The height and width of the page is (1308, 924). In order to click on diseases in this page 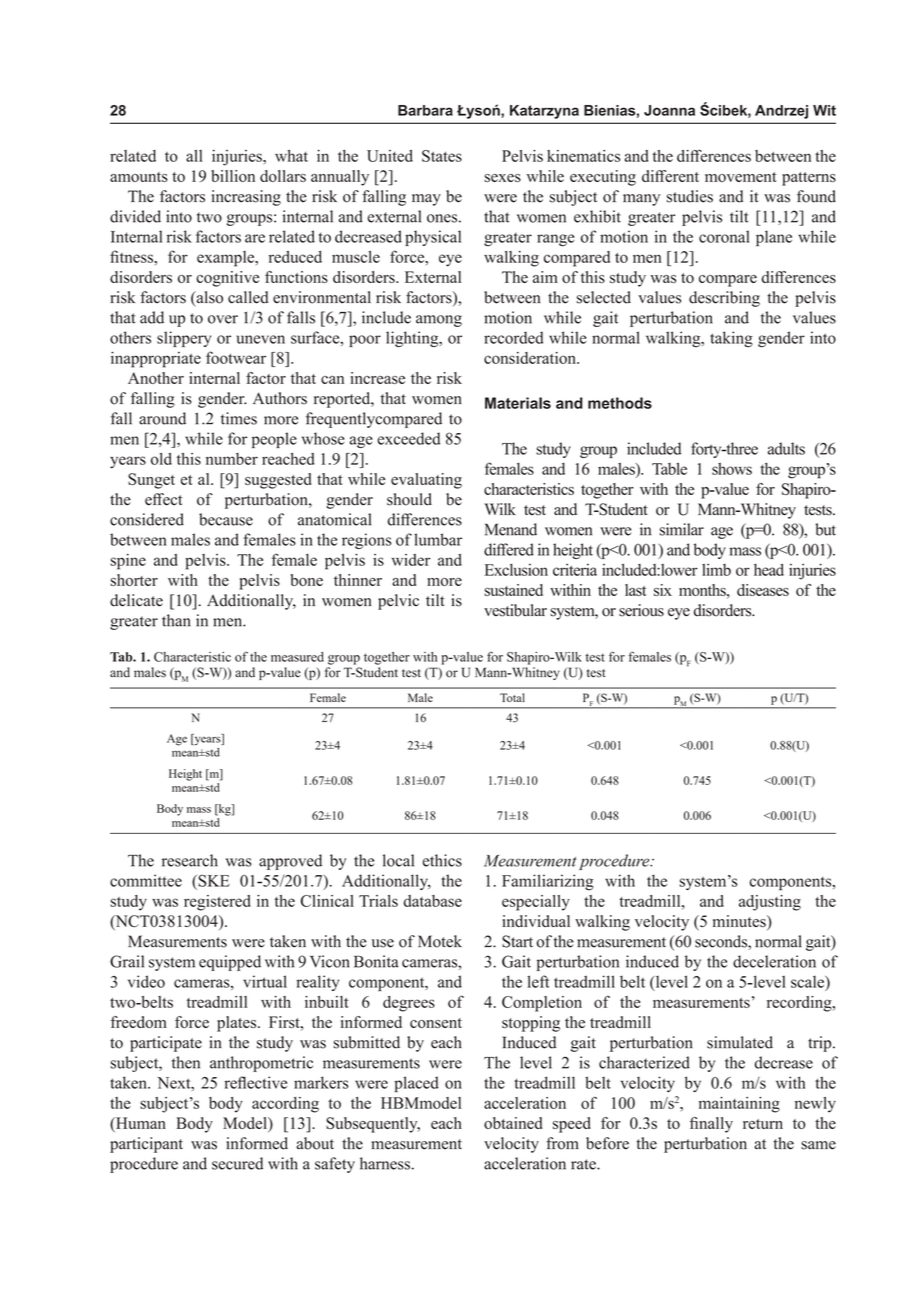, I will do `click(763, 590)`.
